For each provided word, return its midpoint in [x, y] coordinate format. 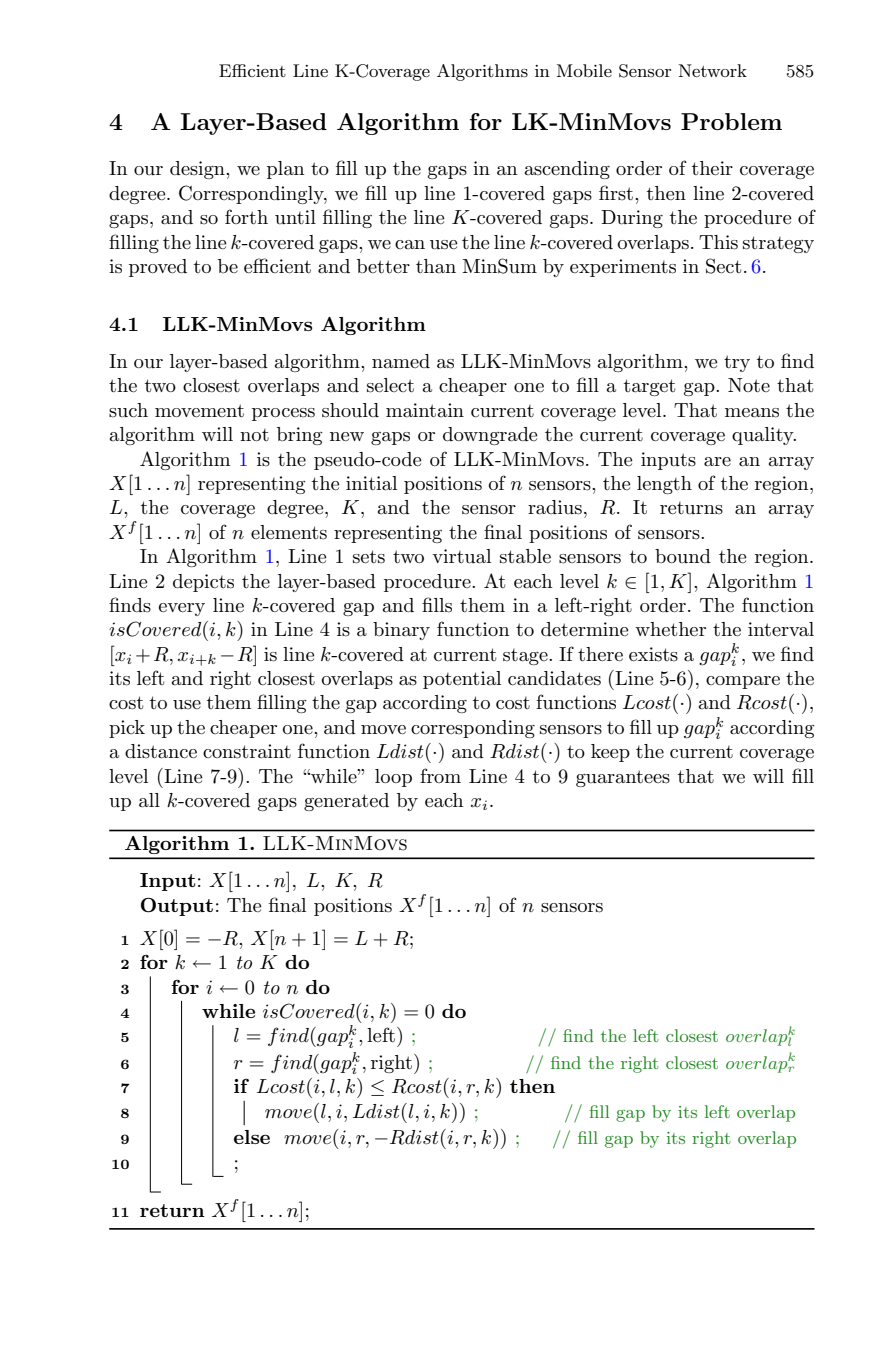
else [252, 1137]
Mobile [584, 70]
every [182, 609]
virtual [461, 556]
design [198, 170]
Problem [731, 121]
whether [670, 629]
